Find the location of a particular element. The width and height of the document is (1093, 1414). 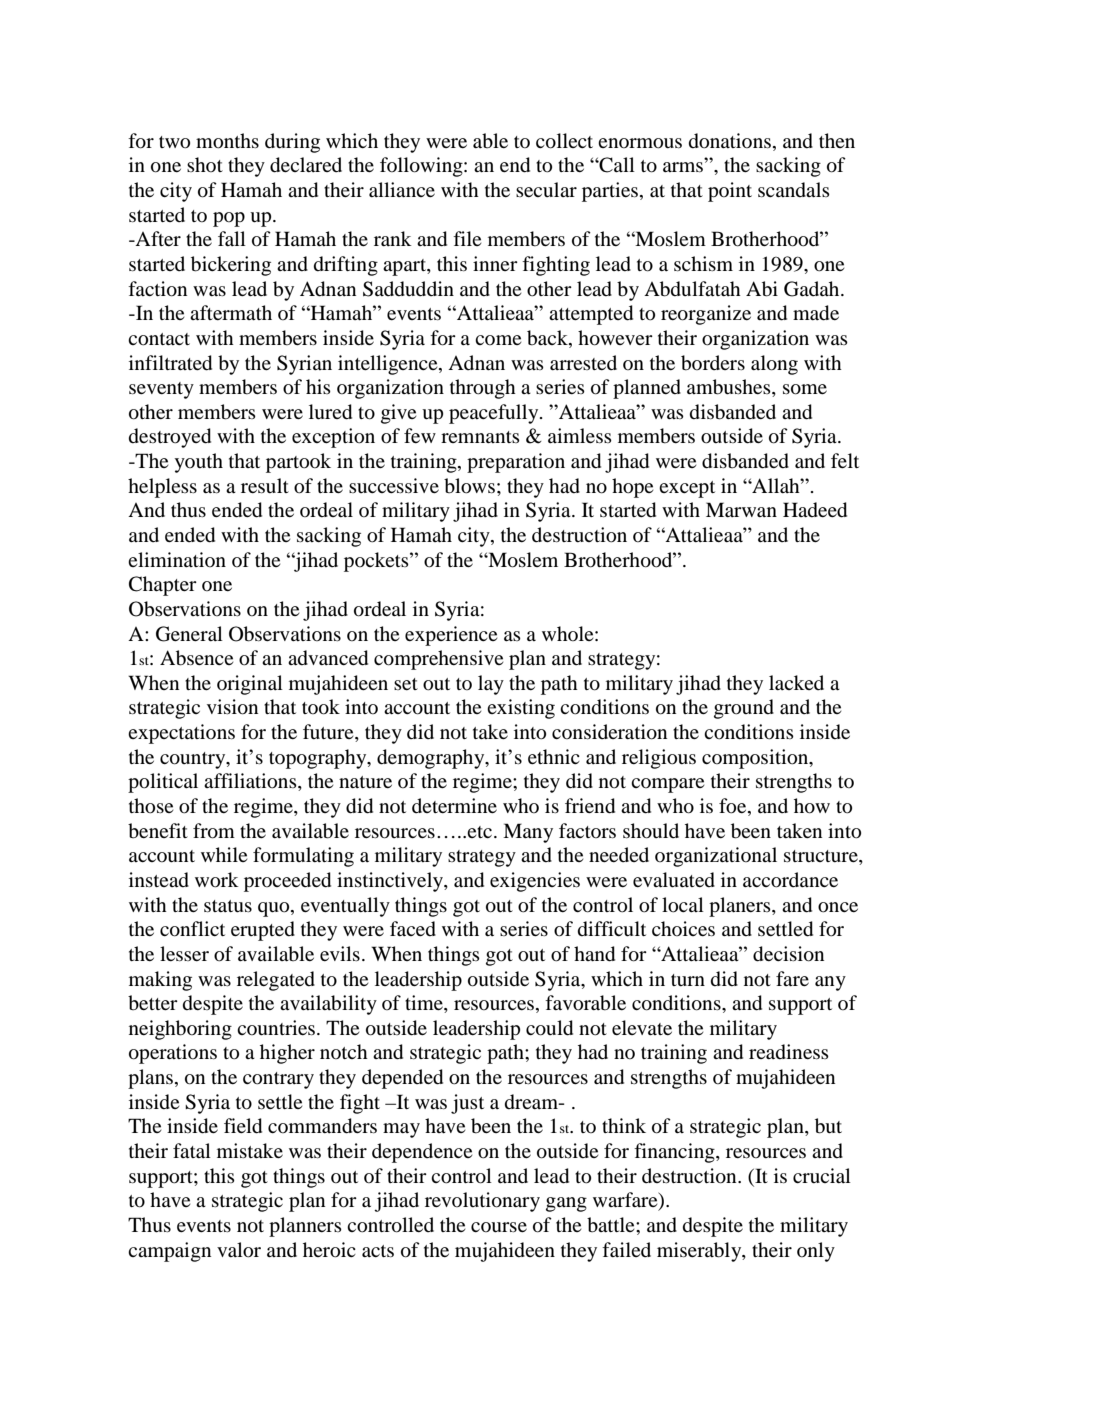

shot is located at coordinates (205, 164).
